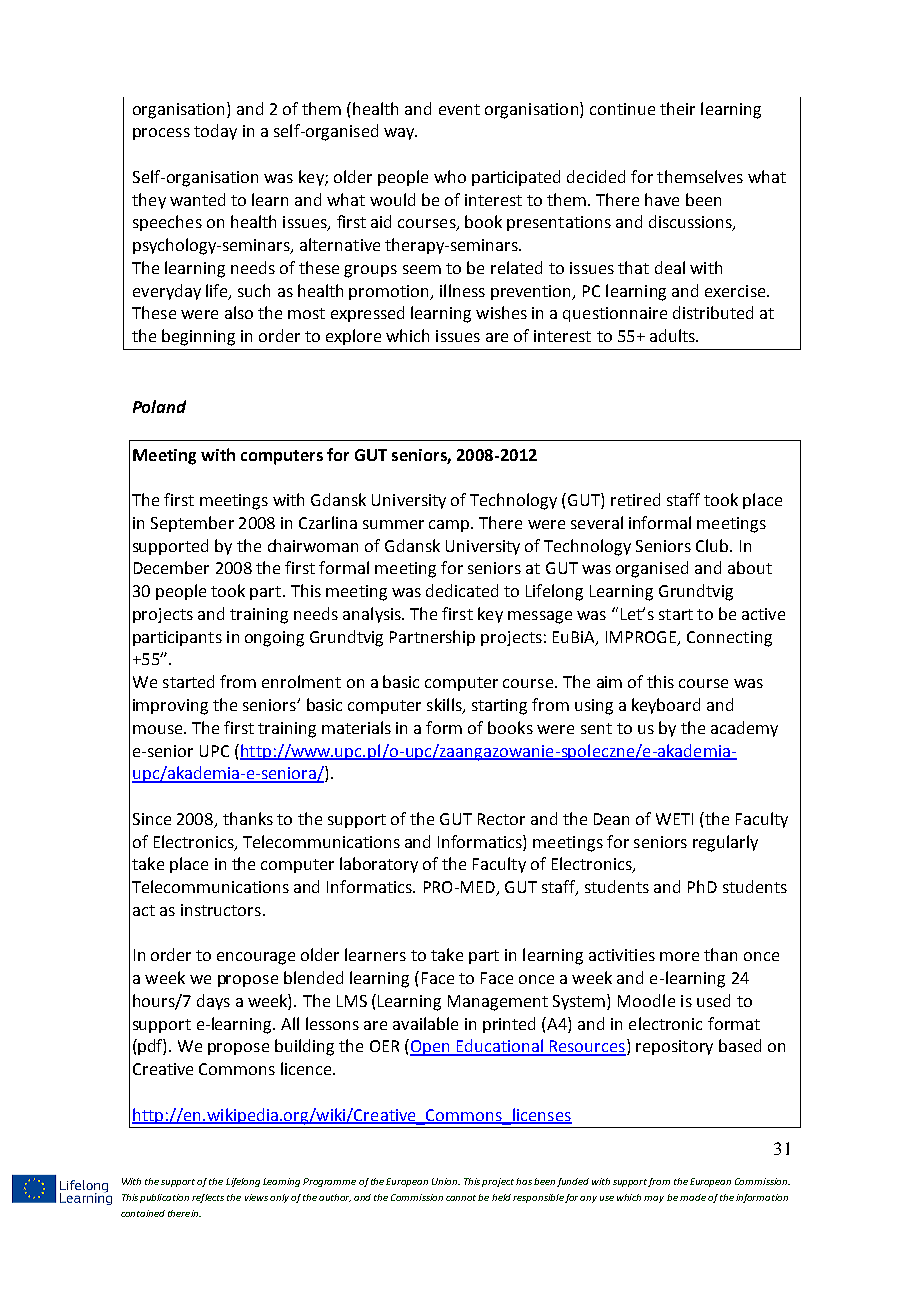 This page has width=924, height=1308. Describe the element at coordinates (450, 176) in the page. I see `who` at that location.
